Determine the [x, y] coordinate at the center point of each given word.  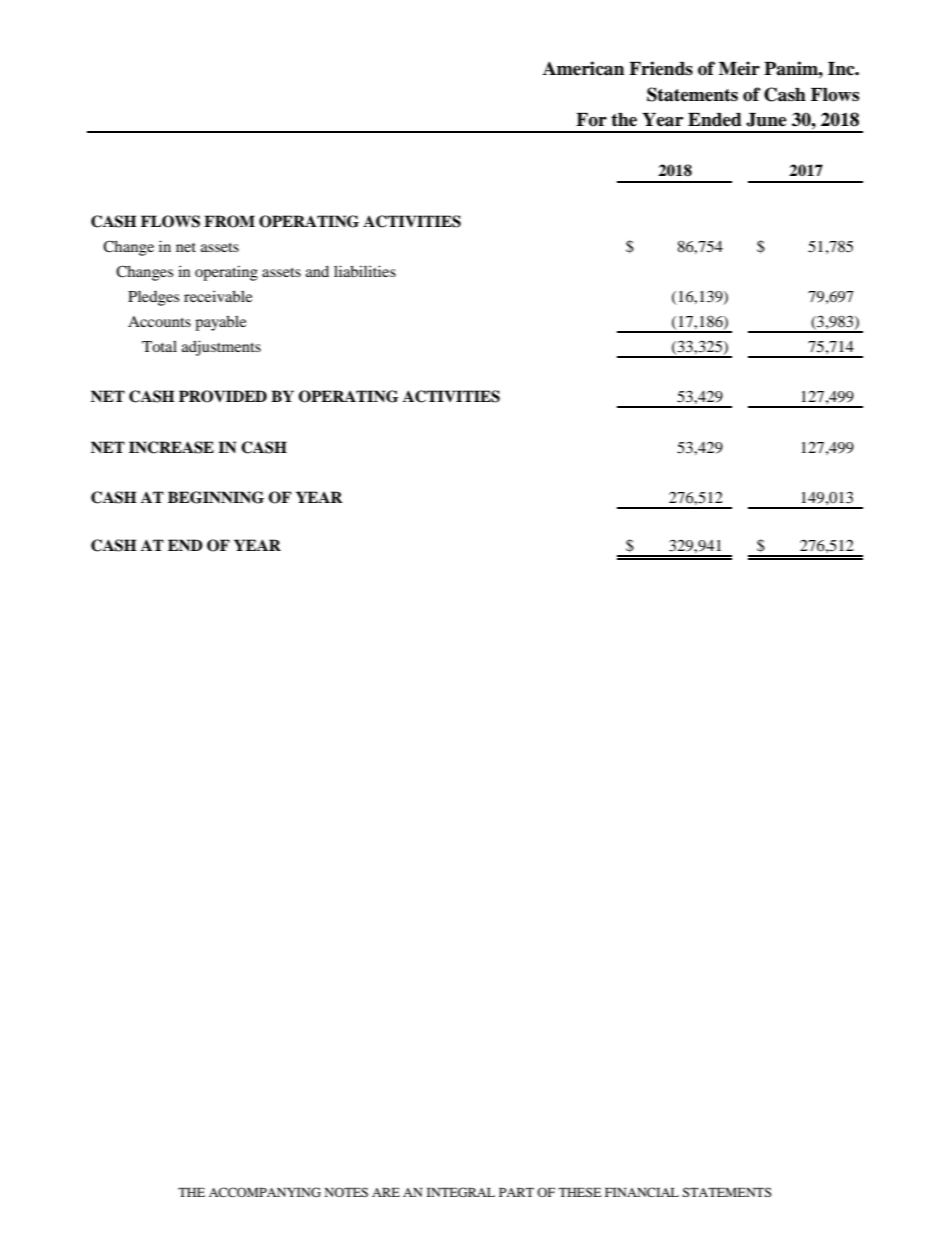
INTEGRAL [461, 1192]
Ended [715, 120]
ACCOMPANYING [265, 1192]
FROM [229, 221]
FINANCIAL [642, 1192]
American [583, 68]
